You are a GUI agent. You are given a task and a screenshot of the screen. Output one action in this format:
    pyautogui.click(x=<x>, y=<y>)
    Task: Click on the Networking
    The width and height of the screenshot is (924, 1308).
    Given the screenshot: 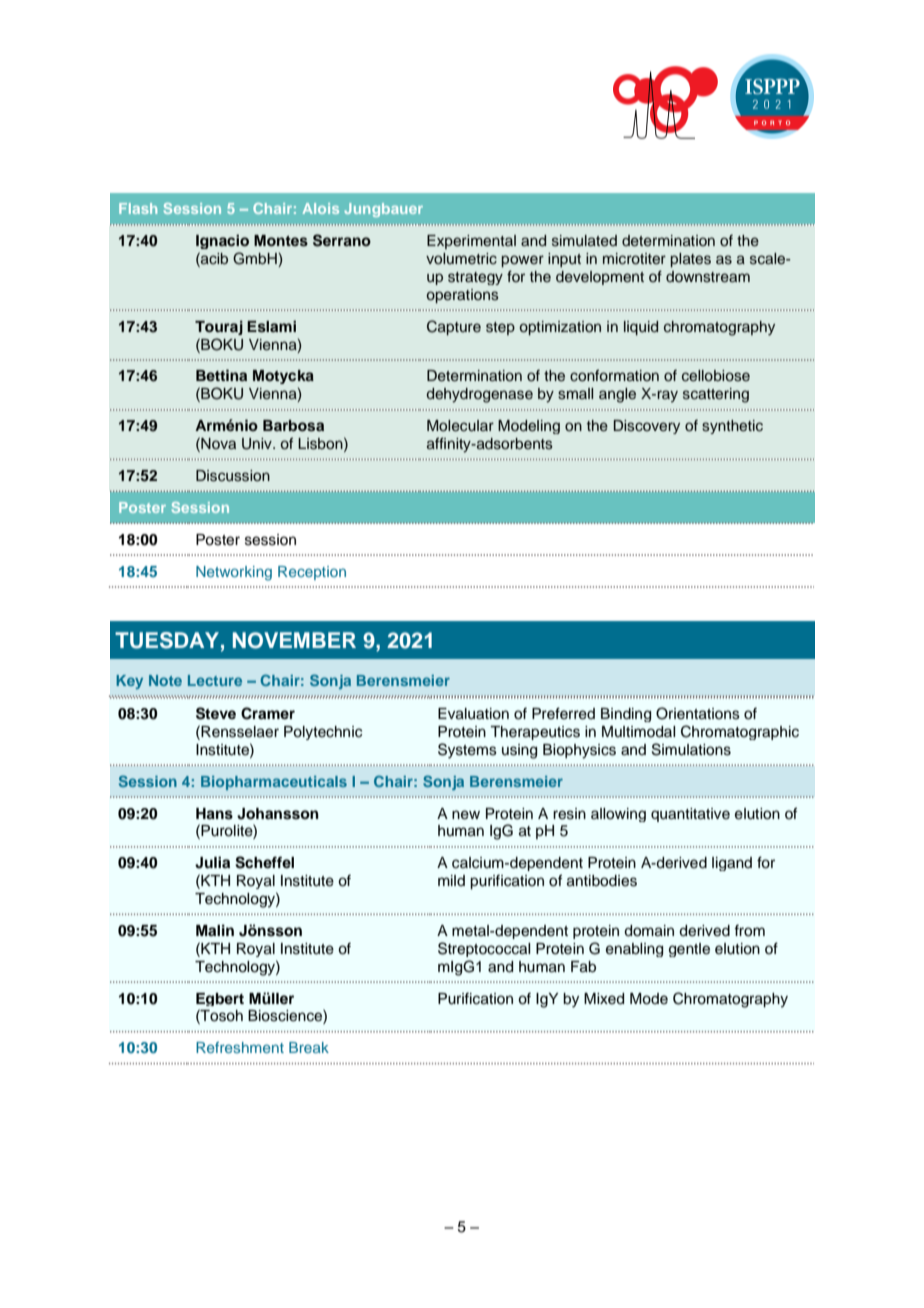 What is the action you would take?
    pyautogui.click(x=234, y=573)
